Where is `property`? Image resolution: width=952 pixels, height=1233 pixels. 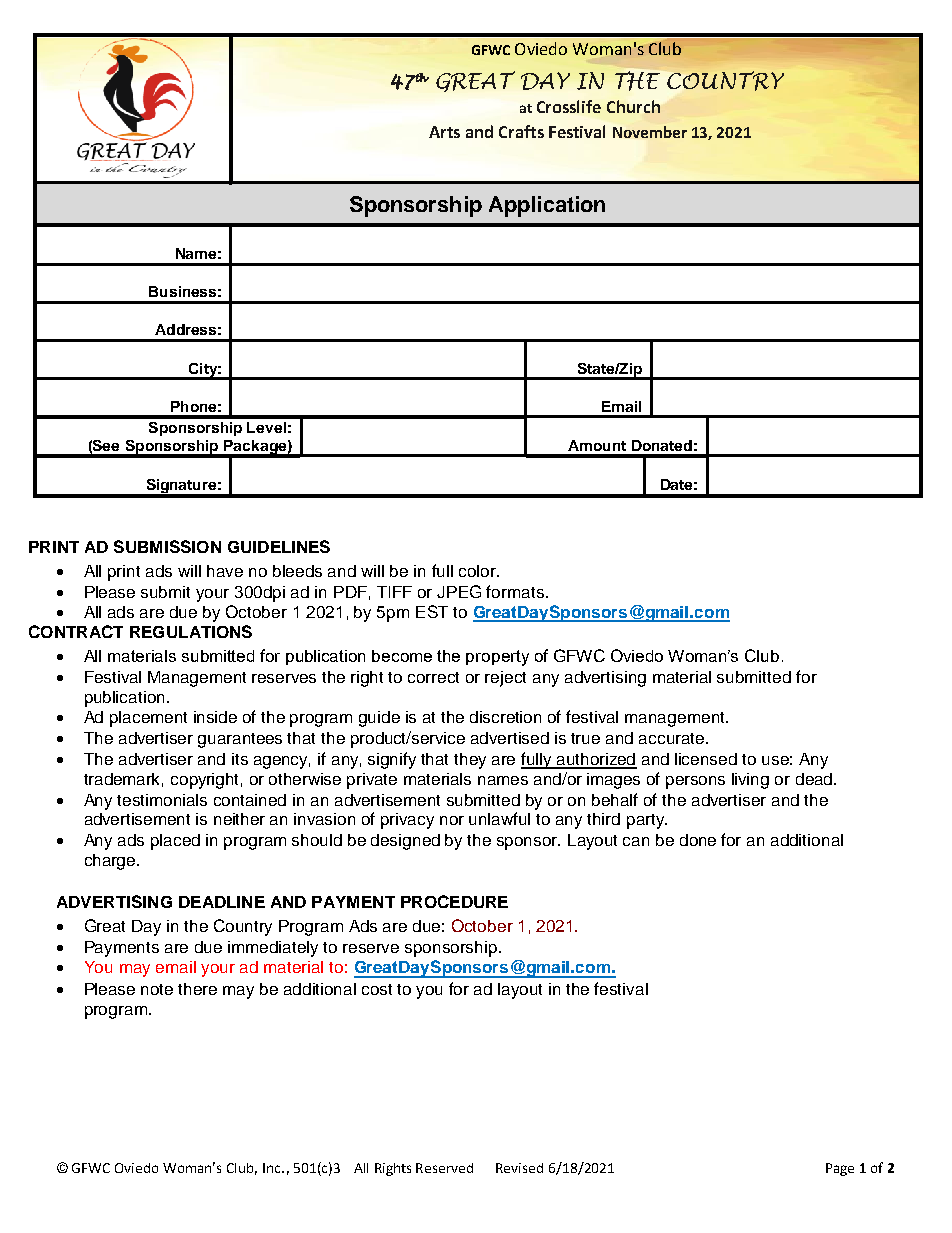 property is located at coordinates (497, 658).
